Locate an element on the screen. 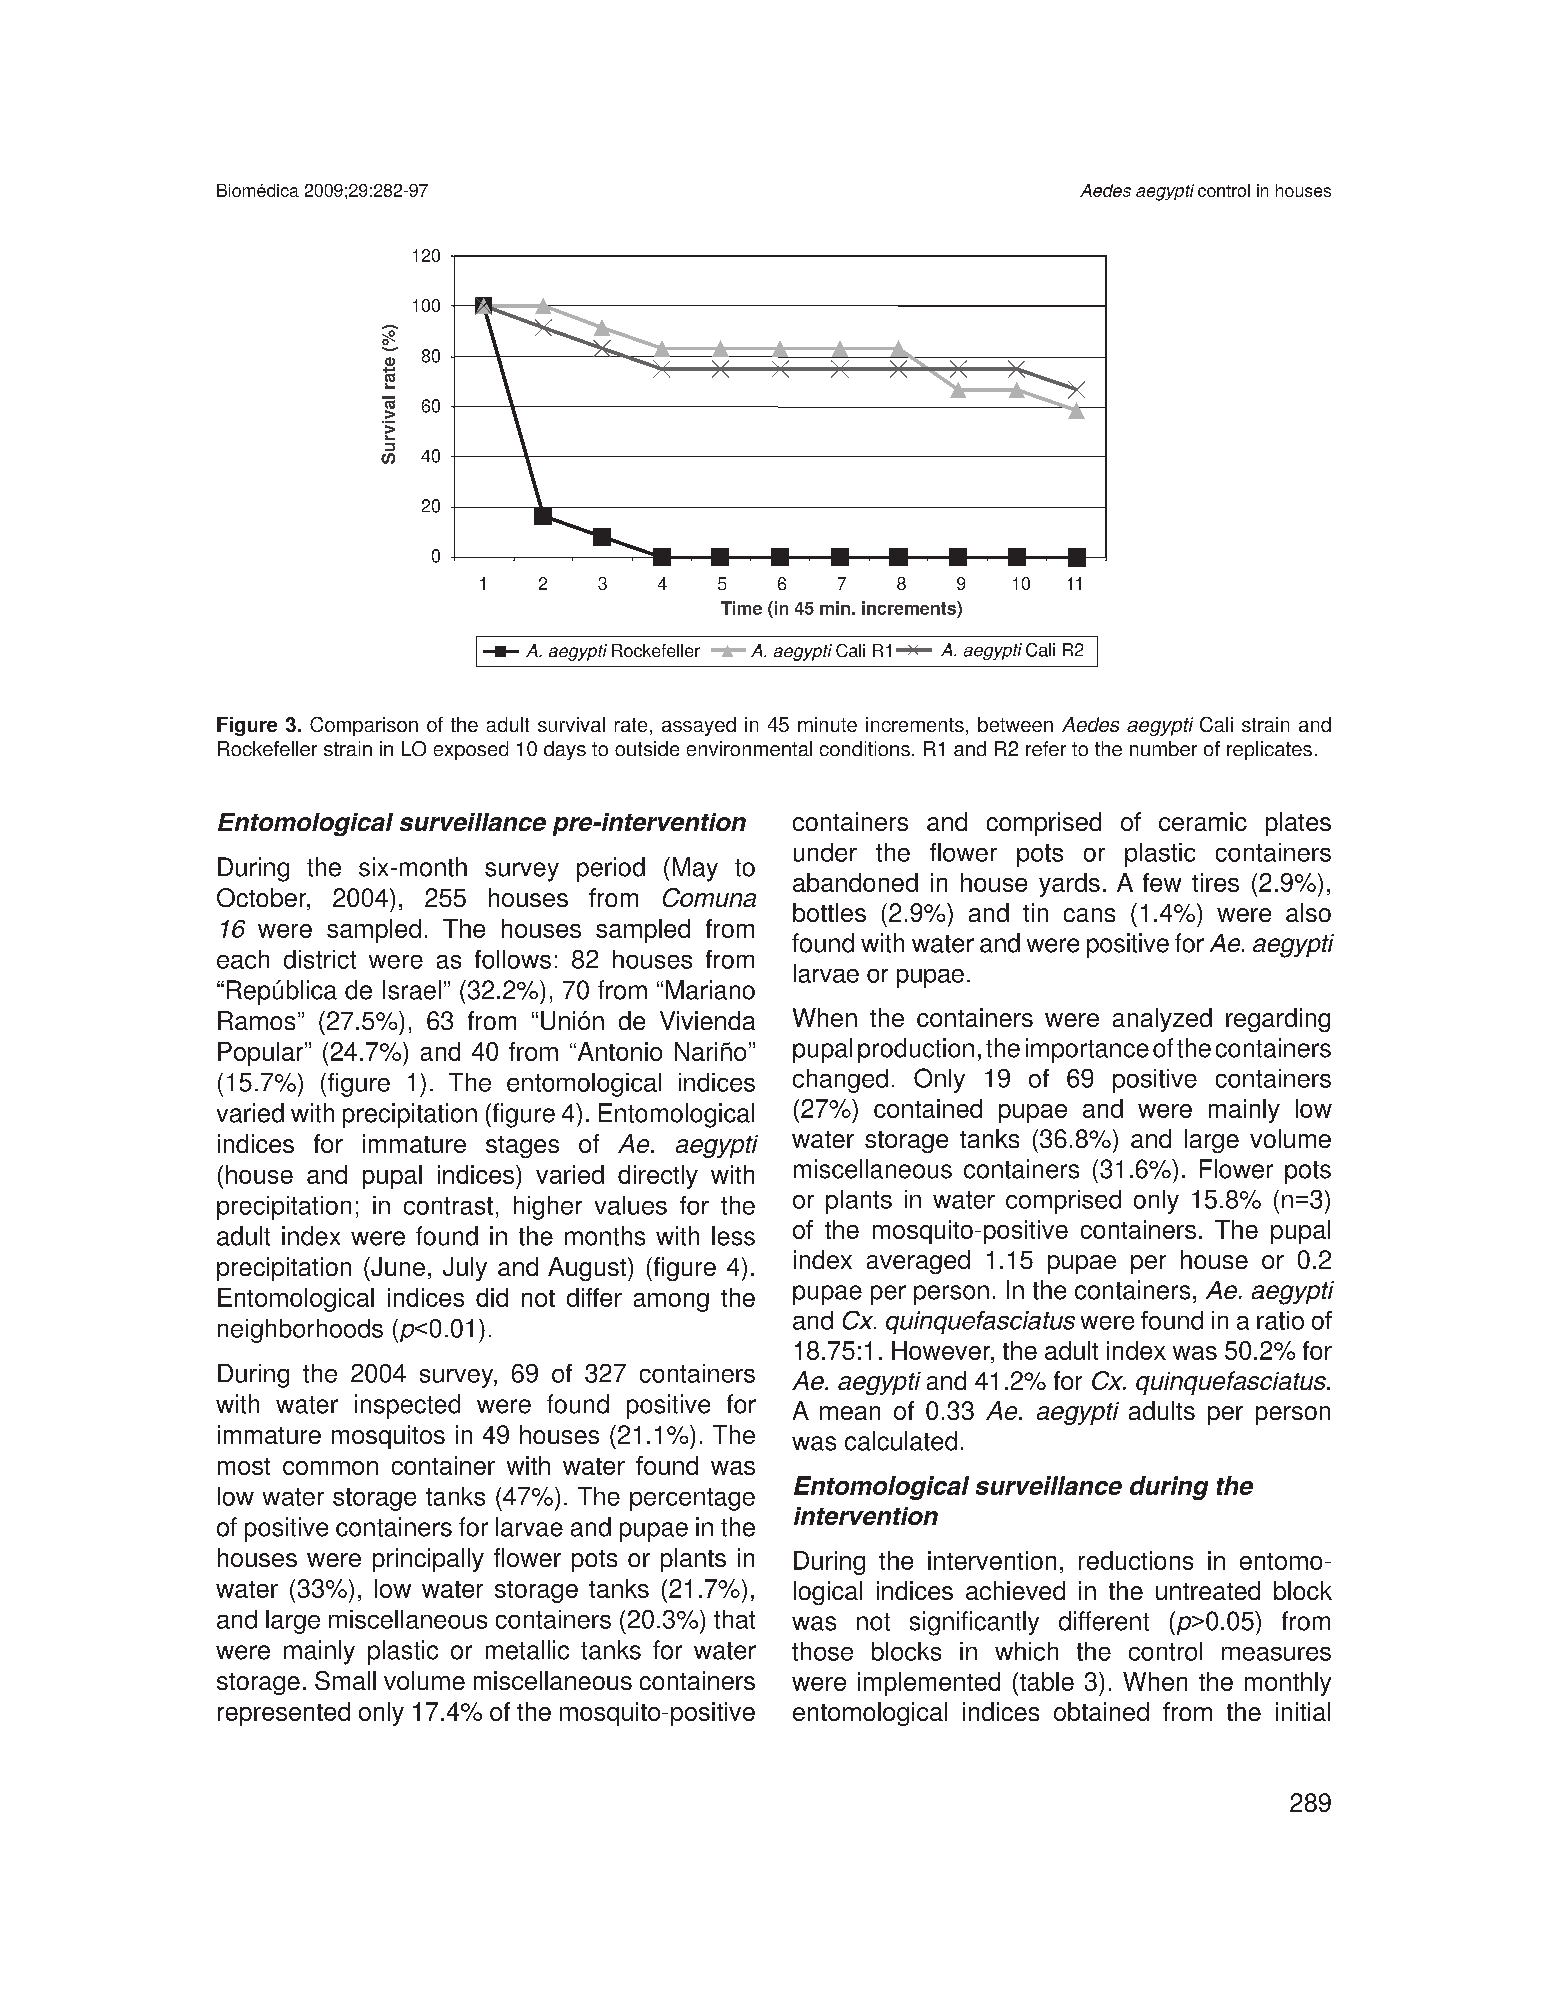 Image resolution: width=1548 pixels, height=2002 pixels. mean is located at coordinates (850, 1413).
